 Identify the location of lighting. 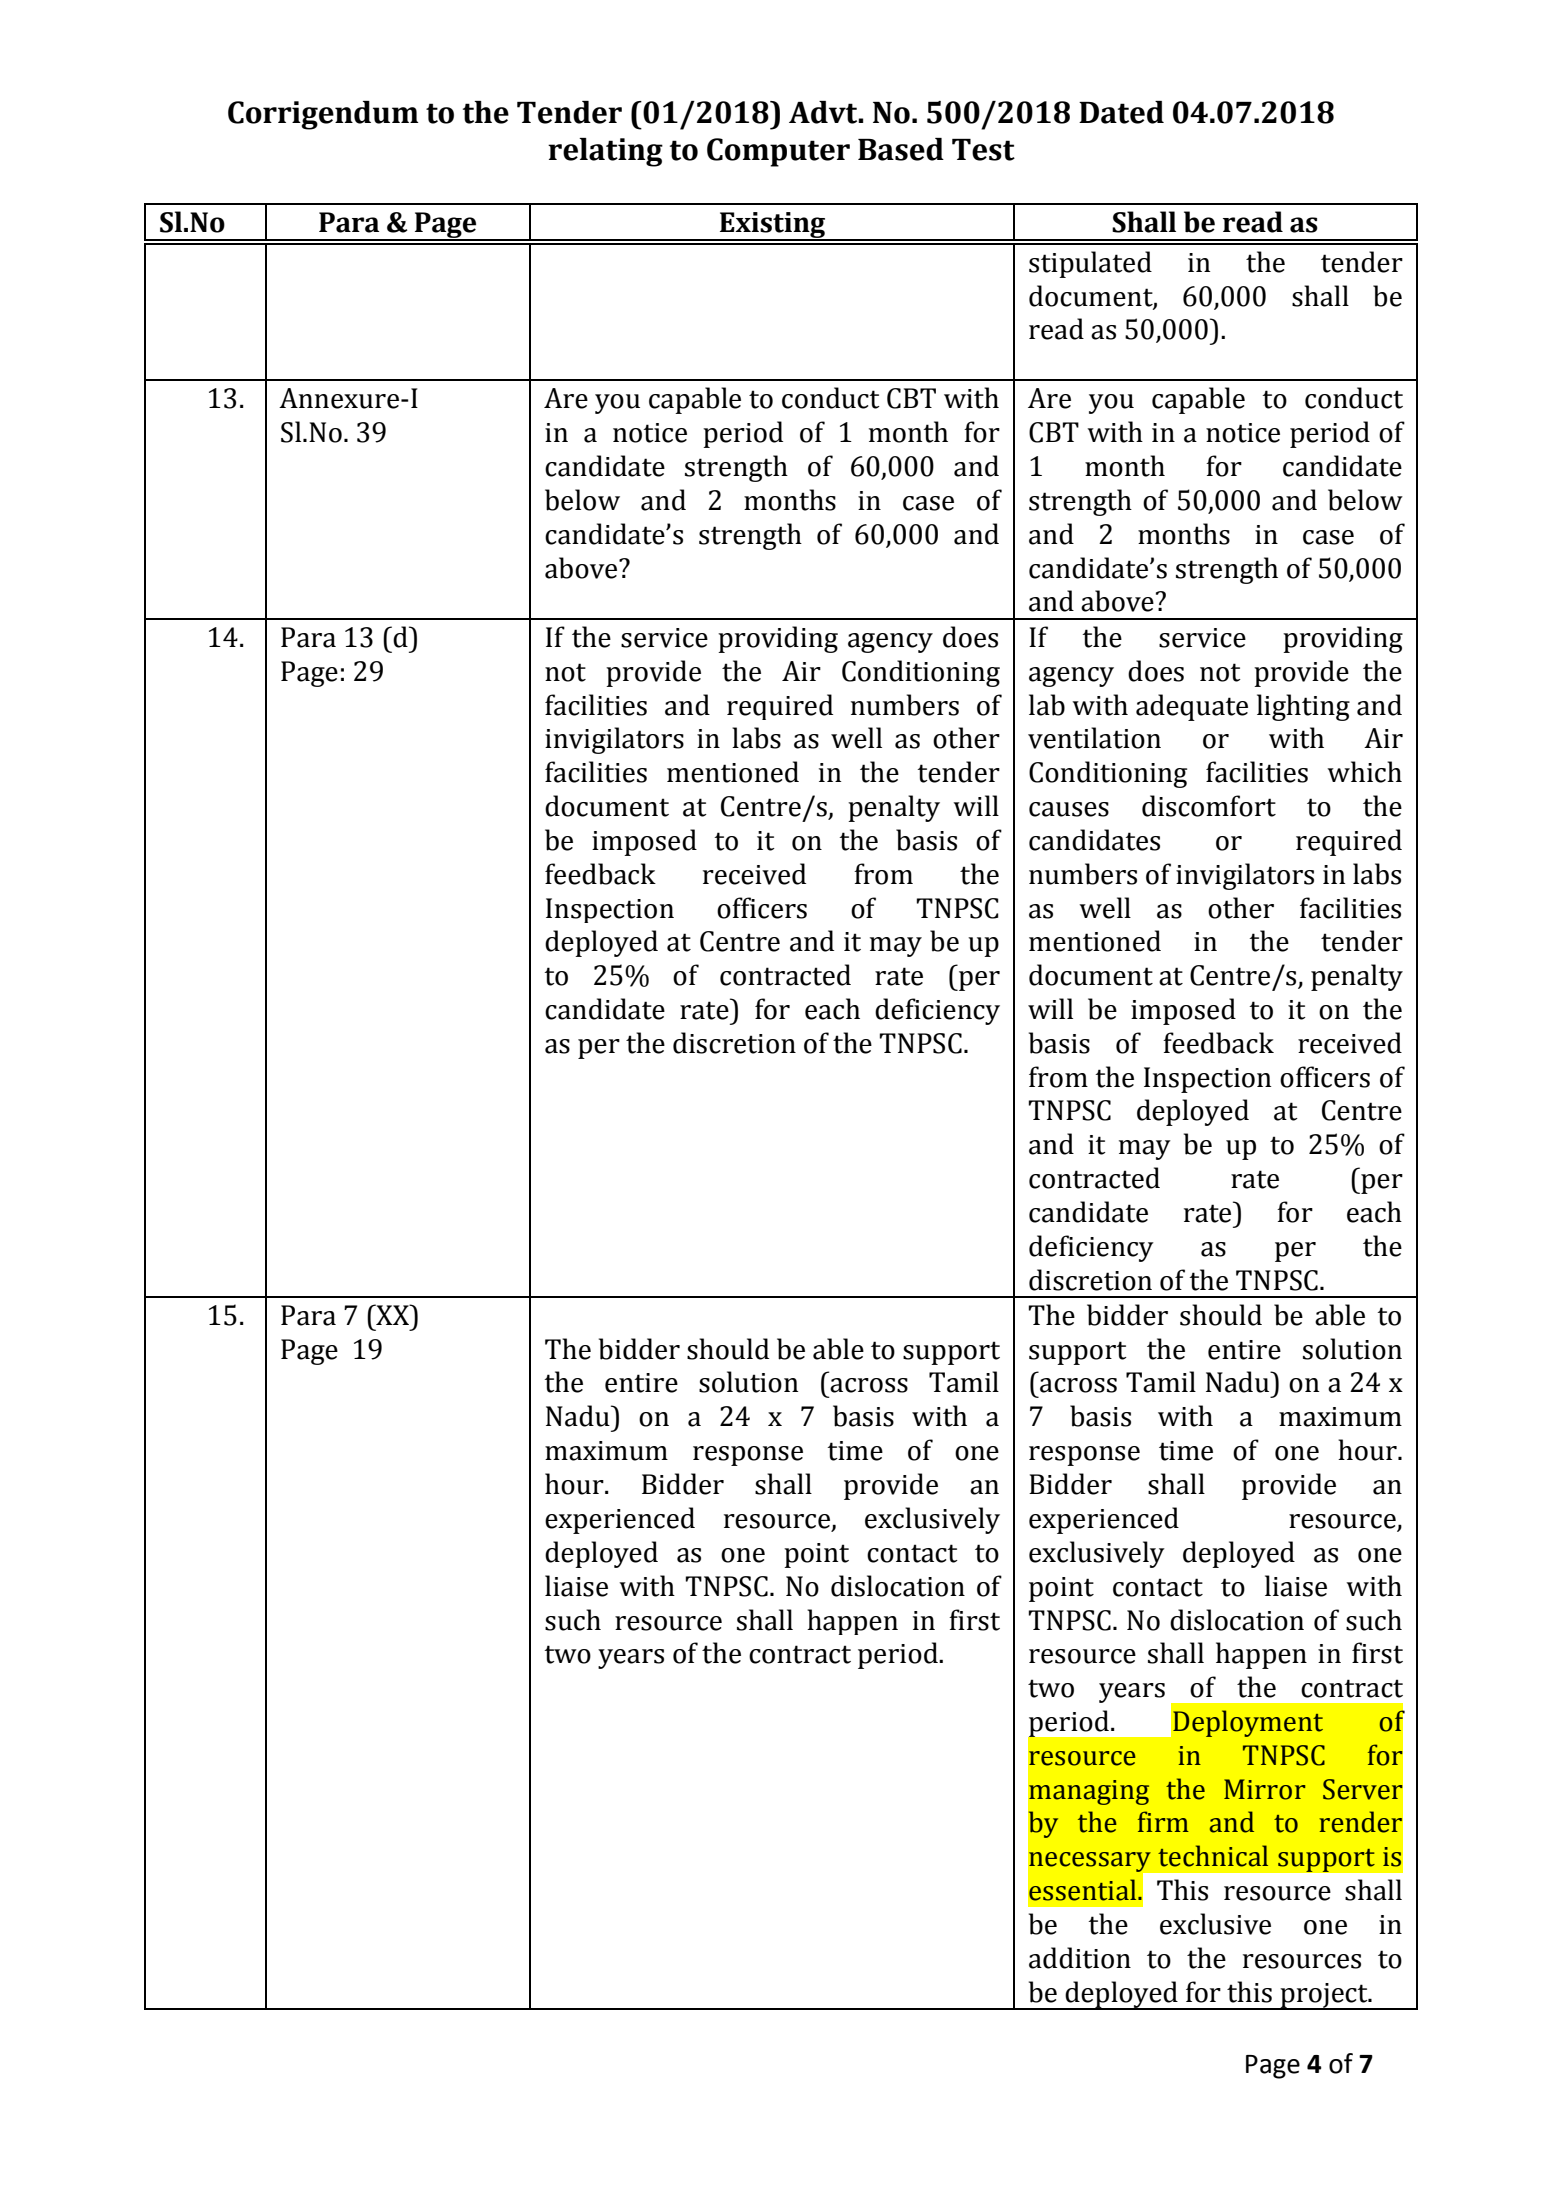
(1303, 707).
